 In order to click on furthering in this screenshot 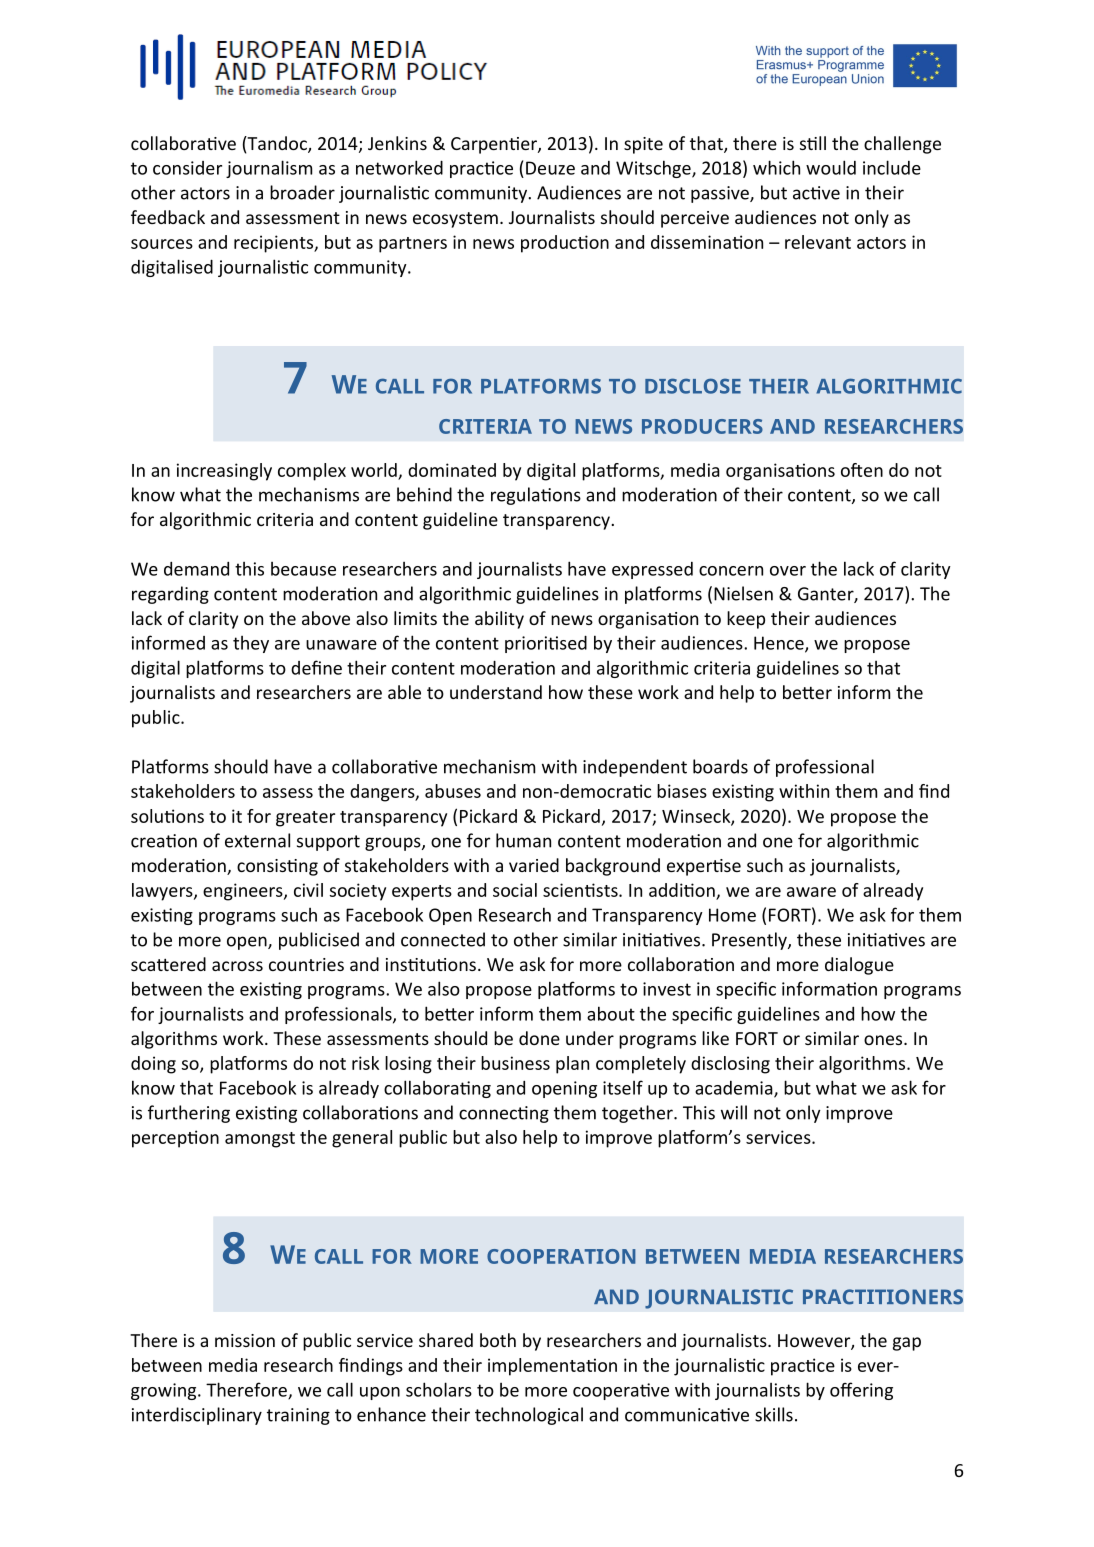, I will do `click(189, 1114)`.
